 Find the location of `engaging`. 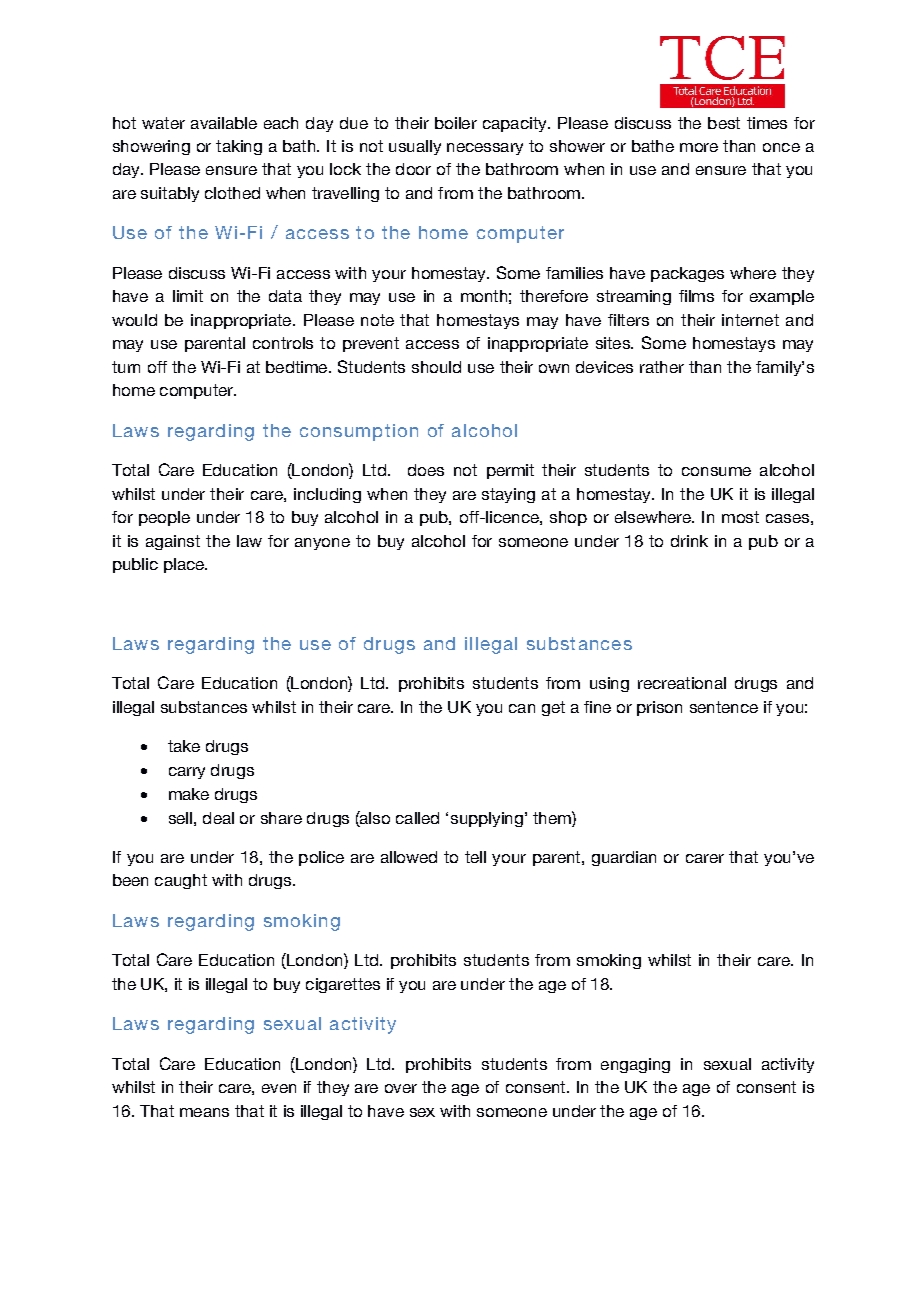

engaging is located at coordinates (635, 1065).
